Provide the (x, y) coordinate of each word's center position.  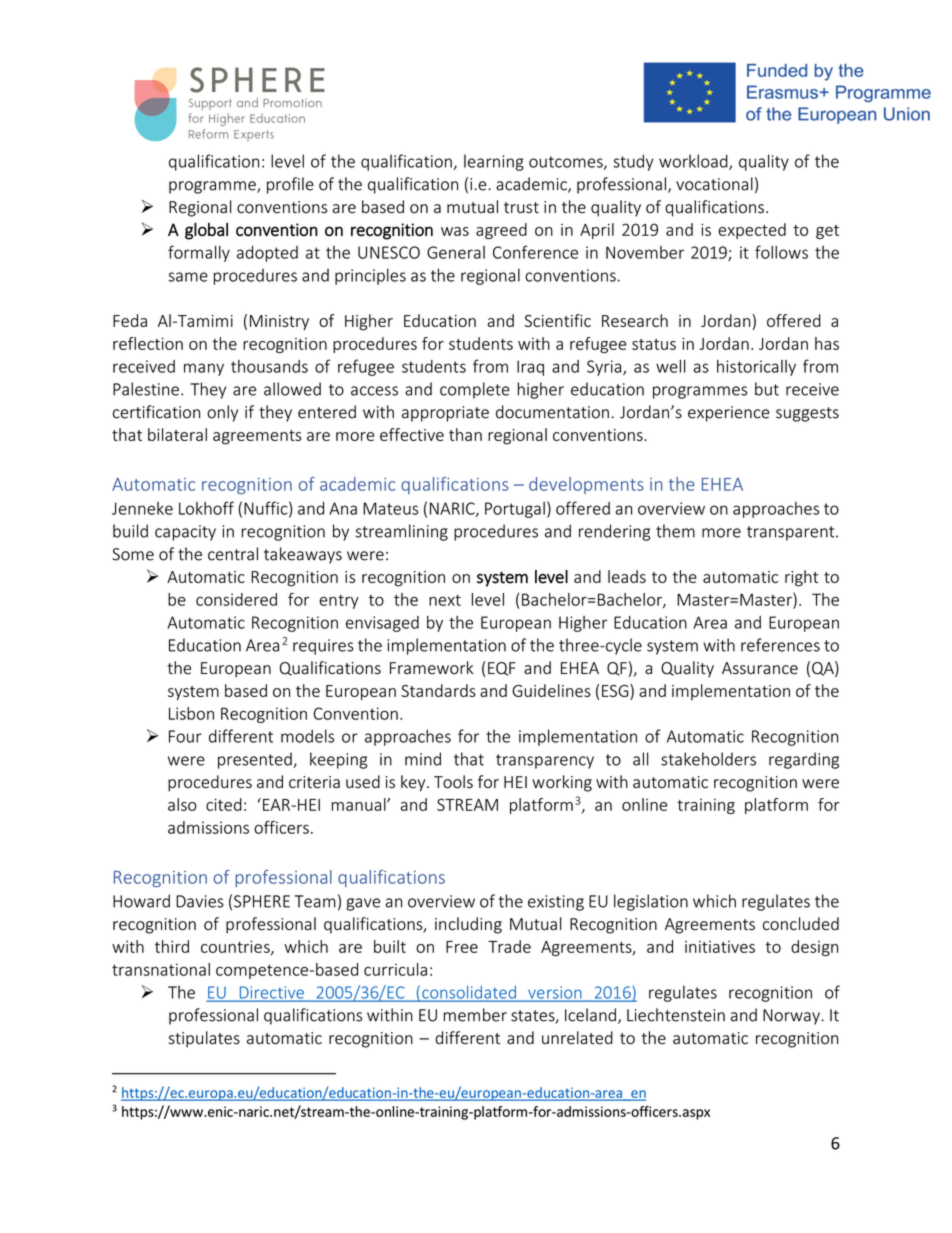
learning (494, 162)
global (206, 231)
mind (423, 759)
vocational (714, 184)
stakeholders (708, 759)
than (465, 434)
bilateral (177, 434)
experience (728, 414)
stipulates (204, 1039)
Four (185, 736)
